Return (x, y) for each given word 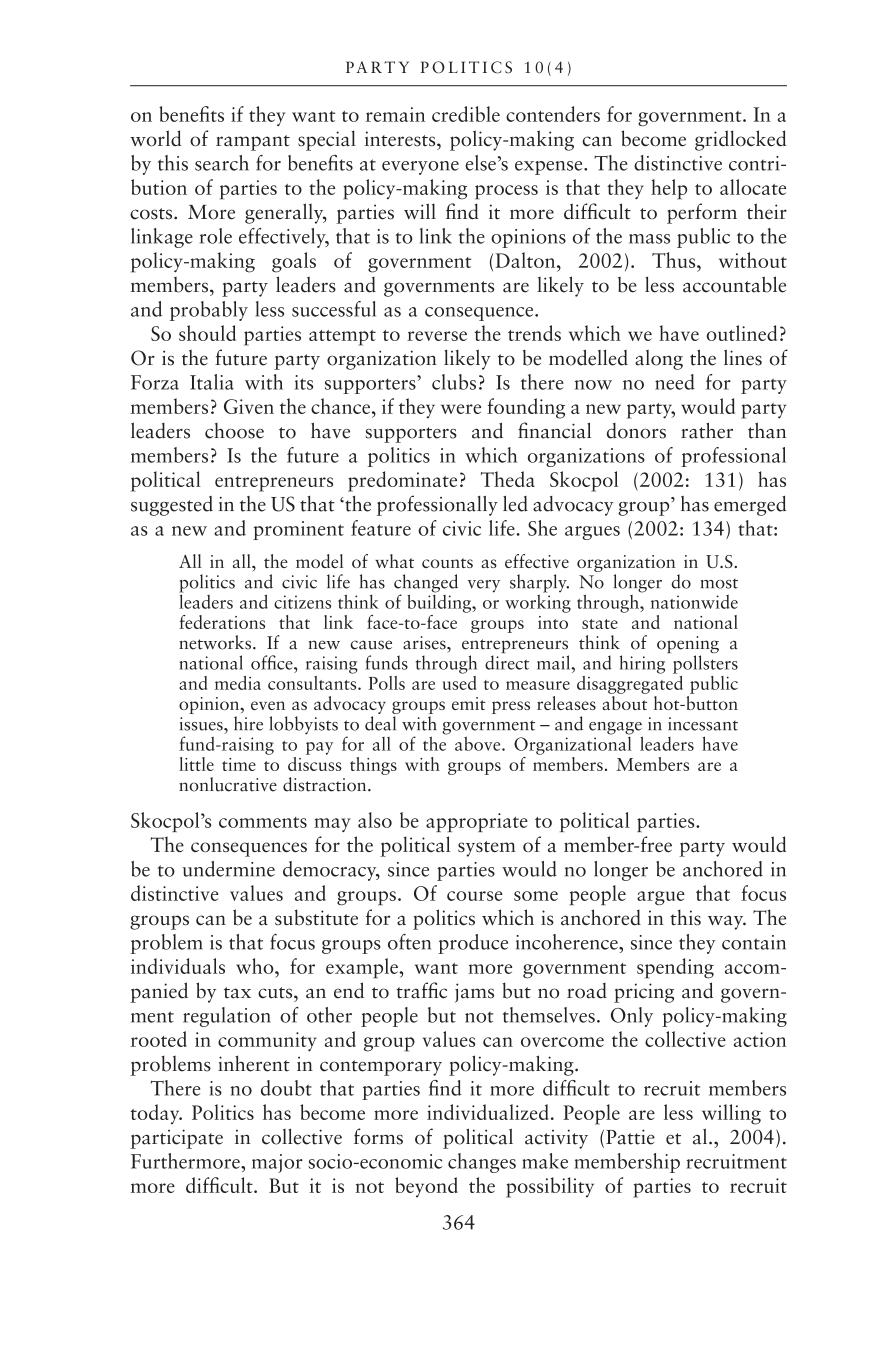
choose (234, 431)
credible (466, 114)
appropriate (477, 822)
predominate (402, 481)
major (277, 1163)
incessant (703, 724)
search (222, 163)
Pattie (630, 1137)
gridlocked (740, 140)
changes (482, 1163)
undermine (229, 869)
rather (707, 430)
